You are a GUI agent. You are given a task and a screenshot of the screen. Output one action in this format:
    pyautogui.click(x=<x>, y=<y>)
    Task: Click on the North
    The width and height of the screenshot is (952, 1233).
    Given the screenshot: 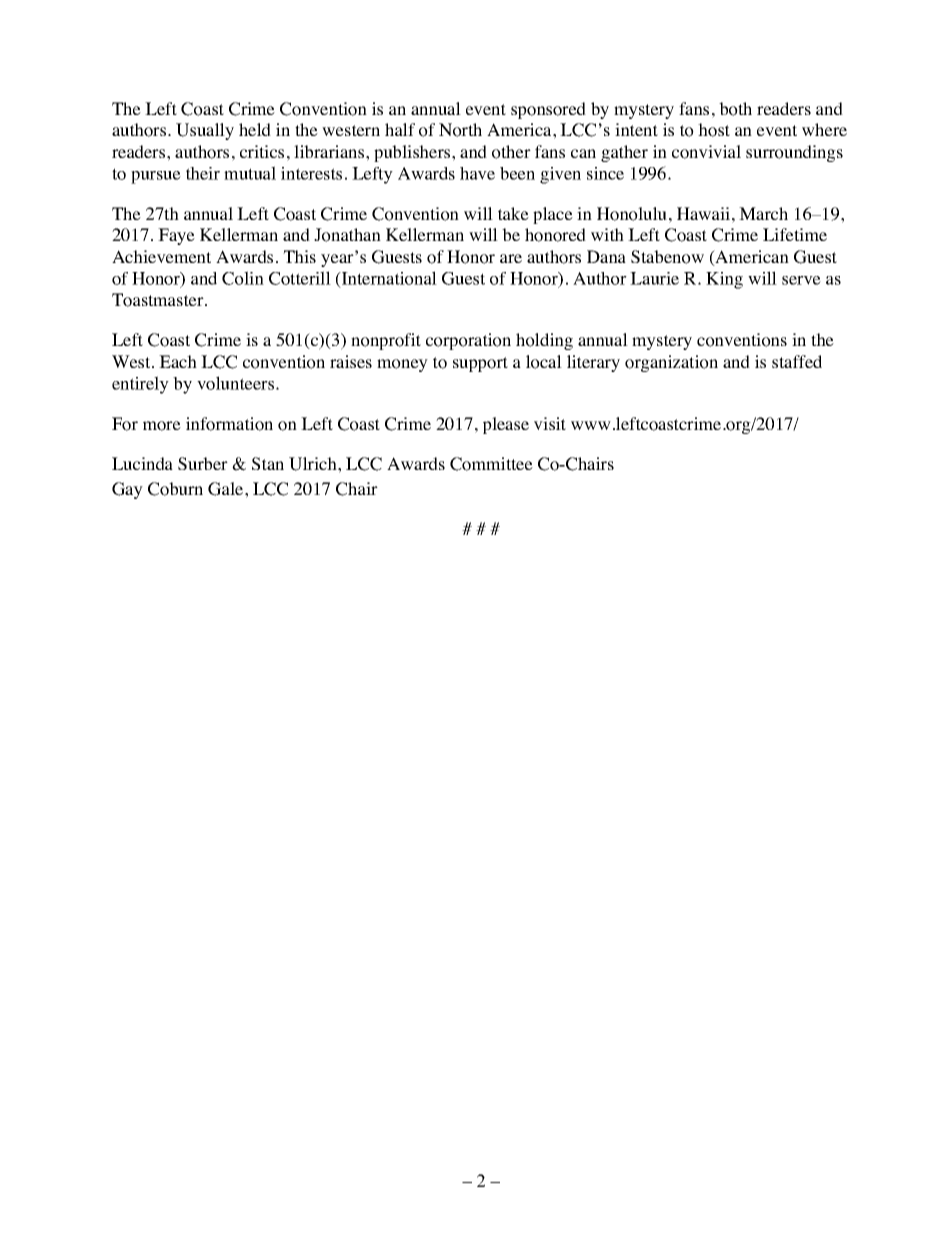 What is the action you would take?
    pyautogui.click(x=460, y=130)
